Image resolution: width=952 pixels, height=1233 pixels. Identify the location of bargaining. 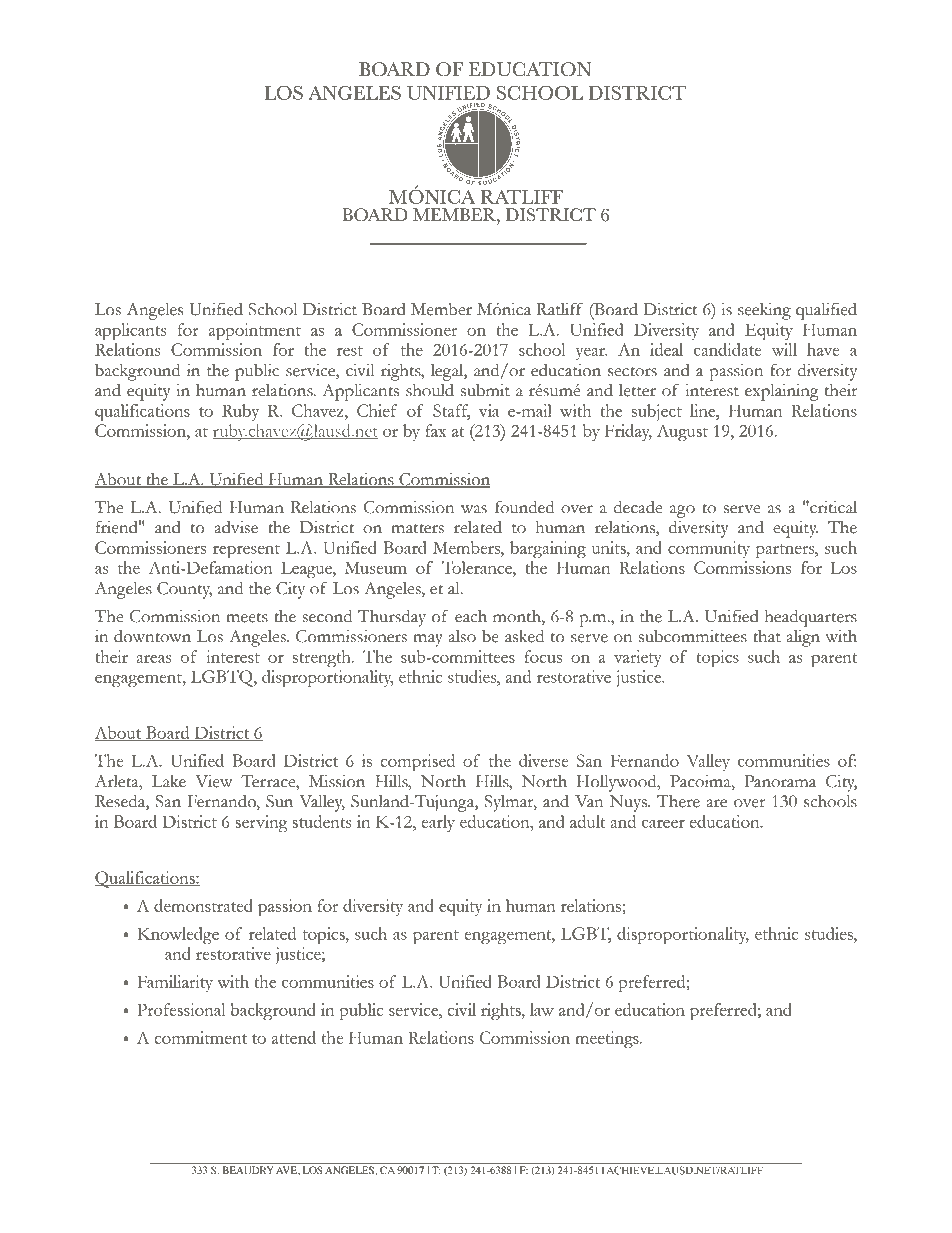
(548, 549).
